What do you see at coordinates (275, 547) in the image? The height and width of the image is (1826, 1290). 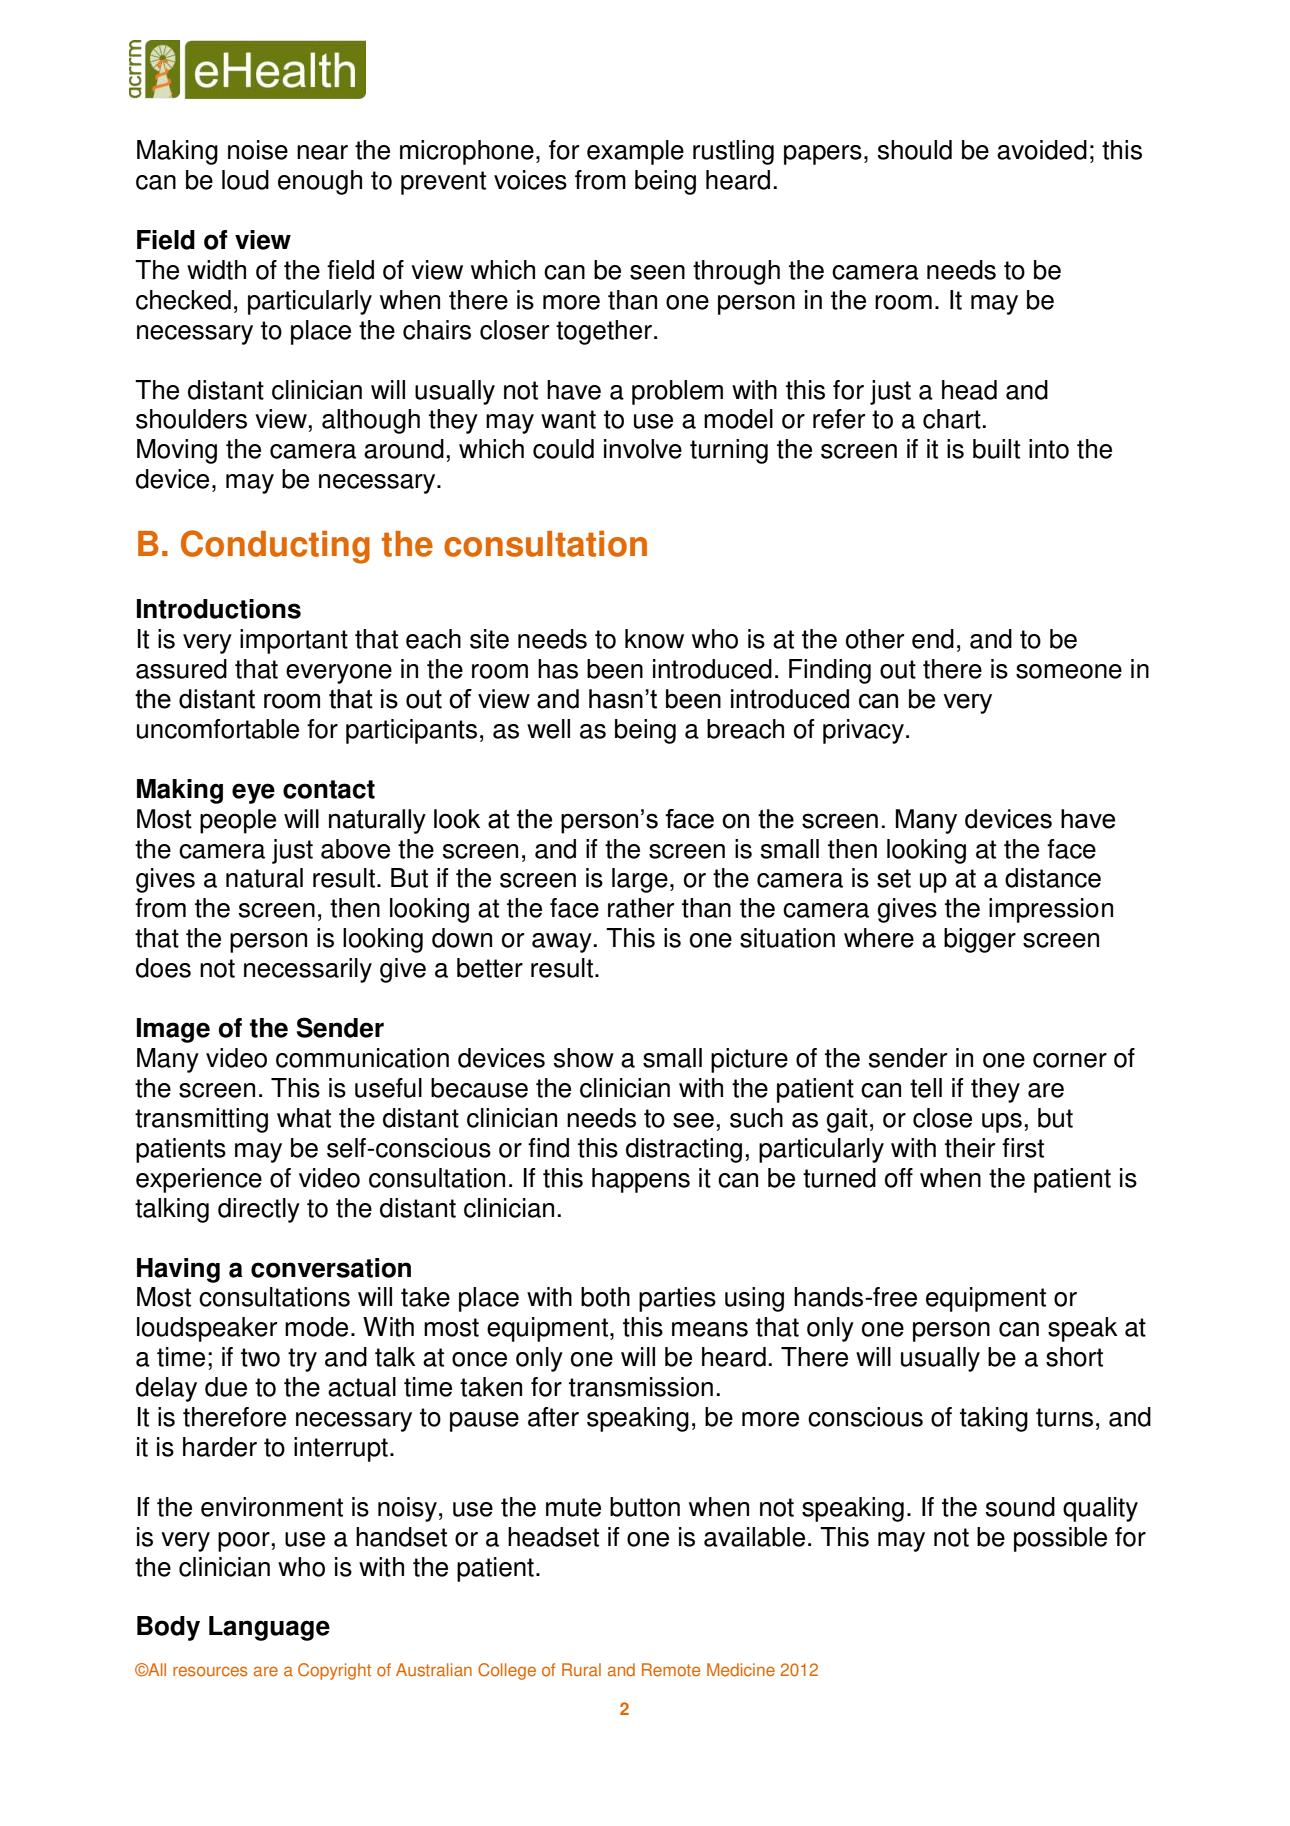 I see `Conducting` at bounding box center [275, 547].
